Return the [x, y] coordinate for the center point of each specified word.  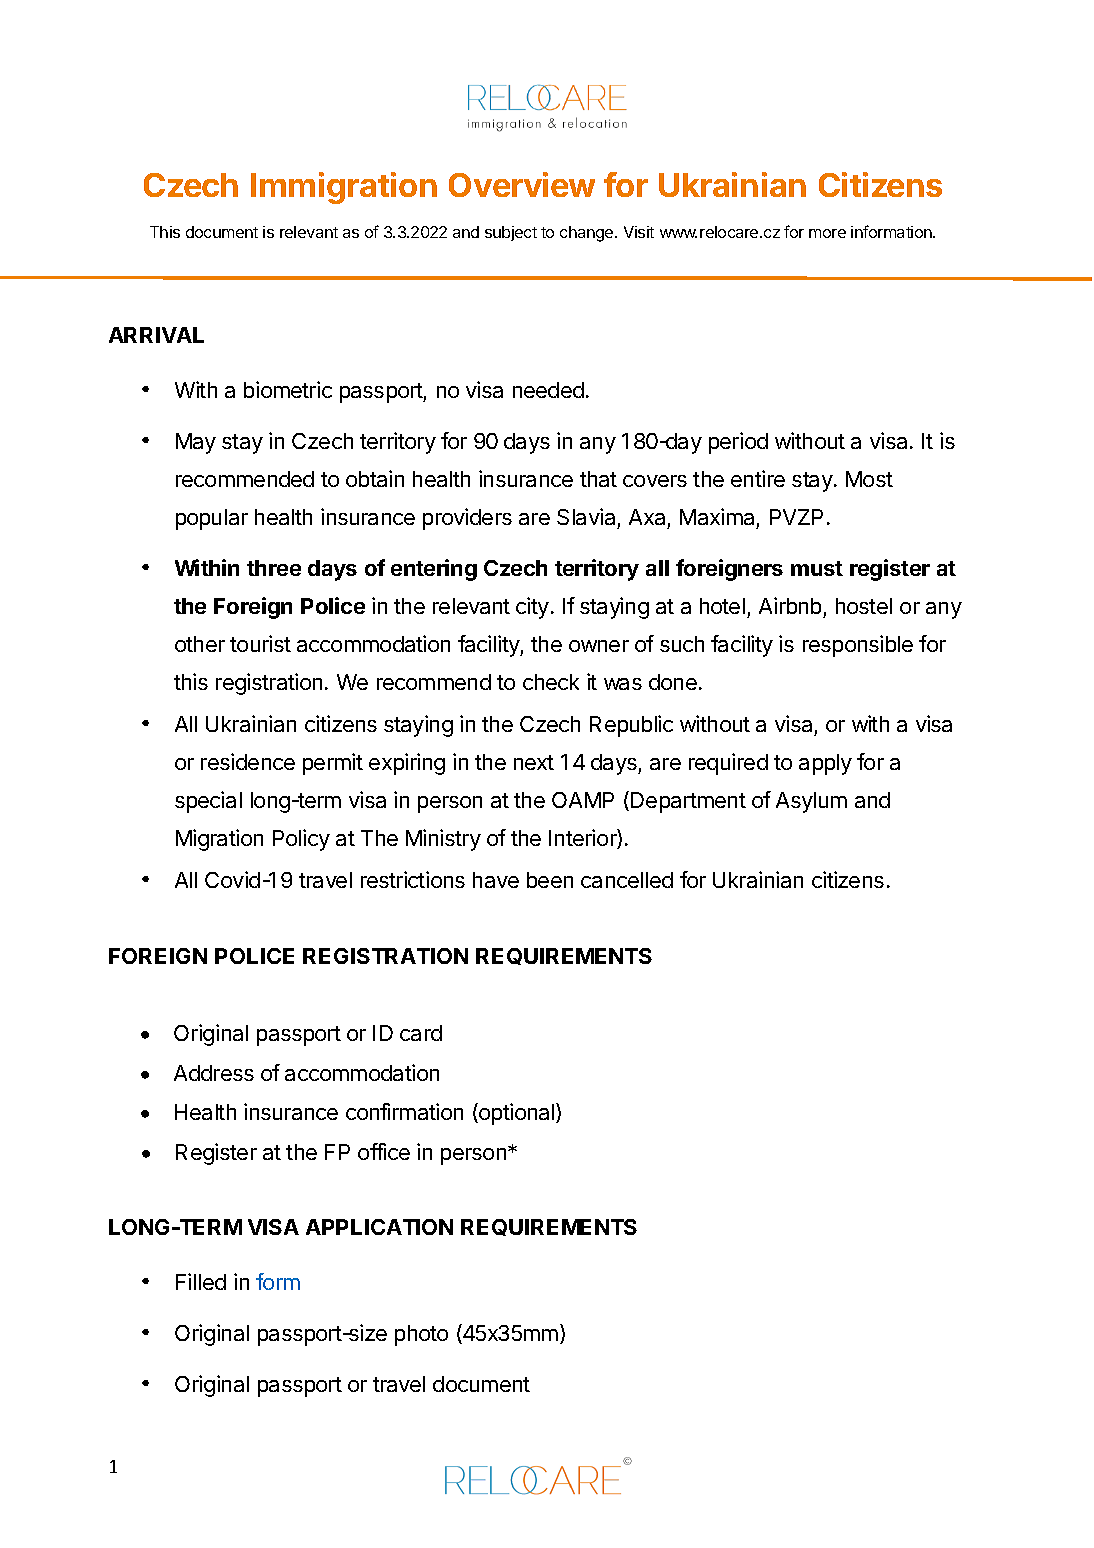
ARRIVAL [156, 335]
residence [248, 761]
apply [825, 764]
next [534, 762]
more [827, 233]
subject [511, 233]
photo [421, 1335]
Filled [201, 1281]
